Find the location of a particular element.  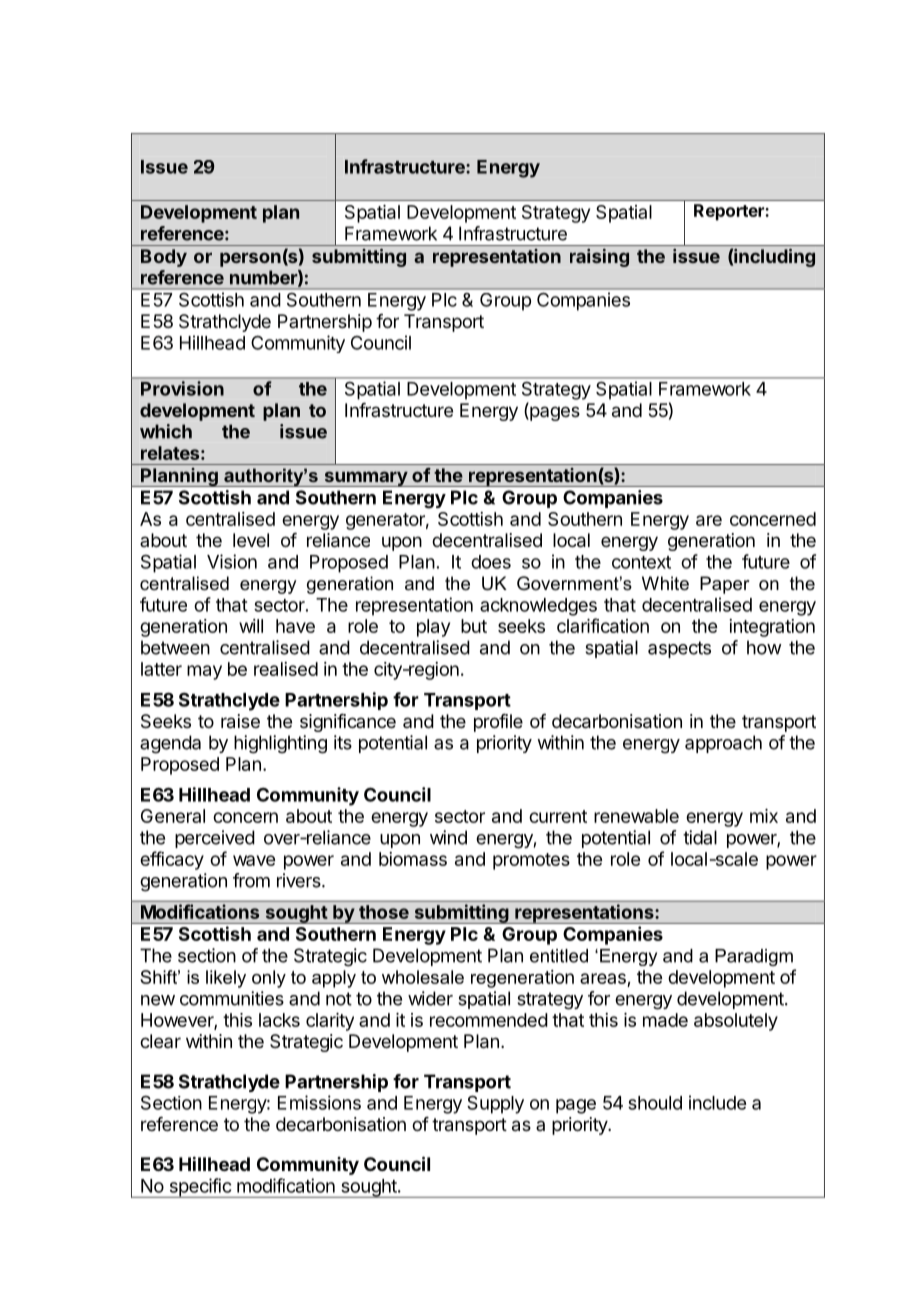

include is located at coordinates (717, 1102).
